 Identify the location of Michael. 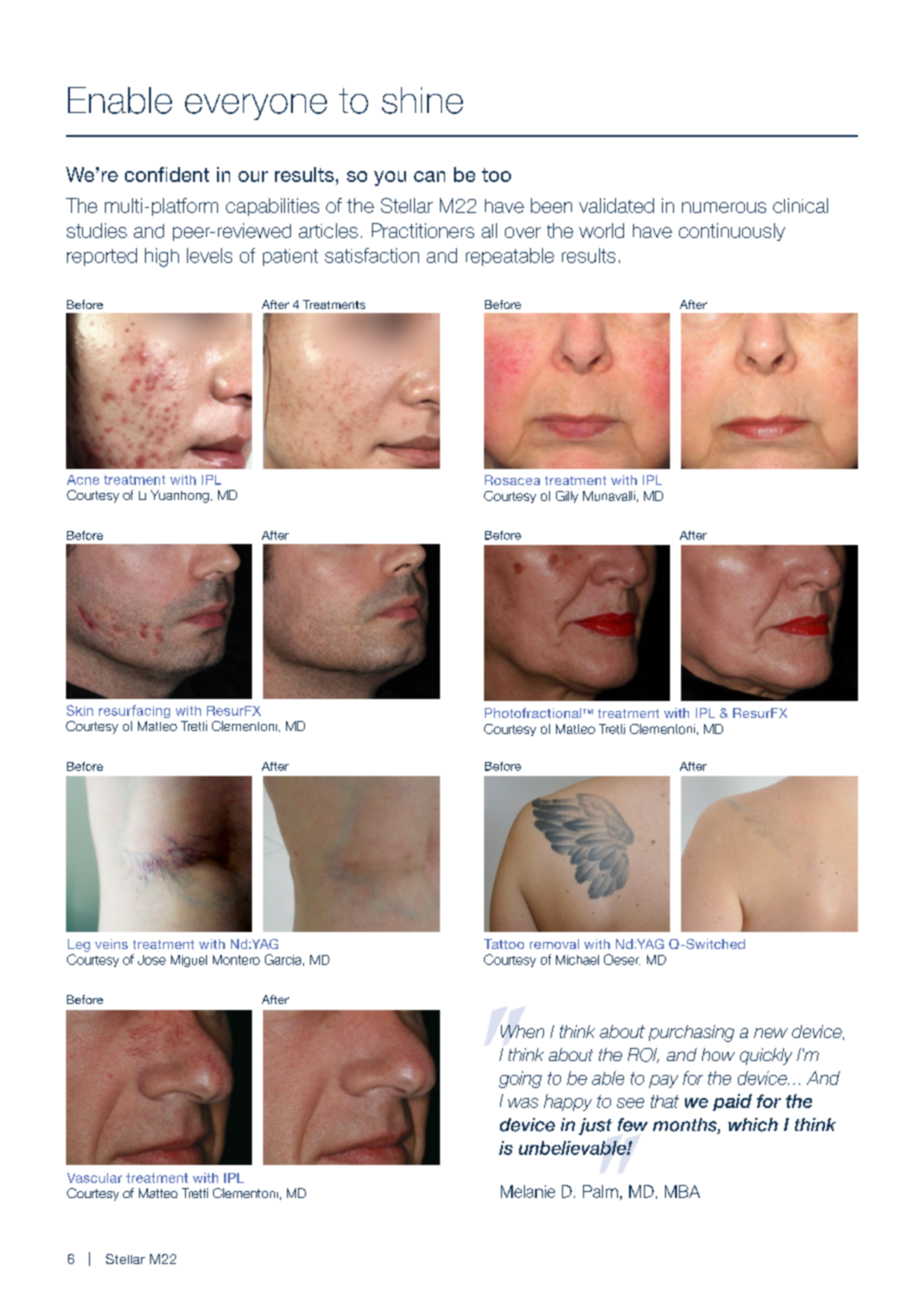
(577, 960).
